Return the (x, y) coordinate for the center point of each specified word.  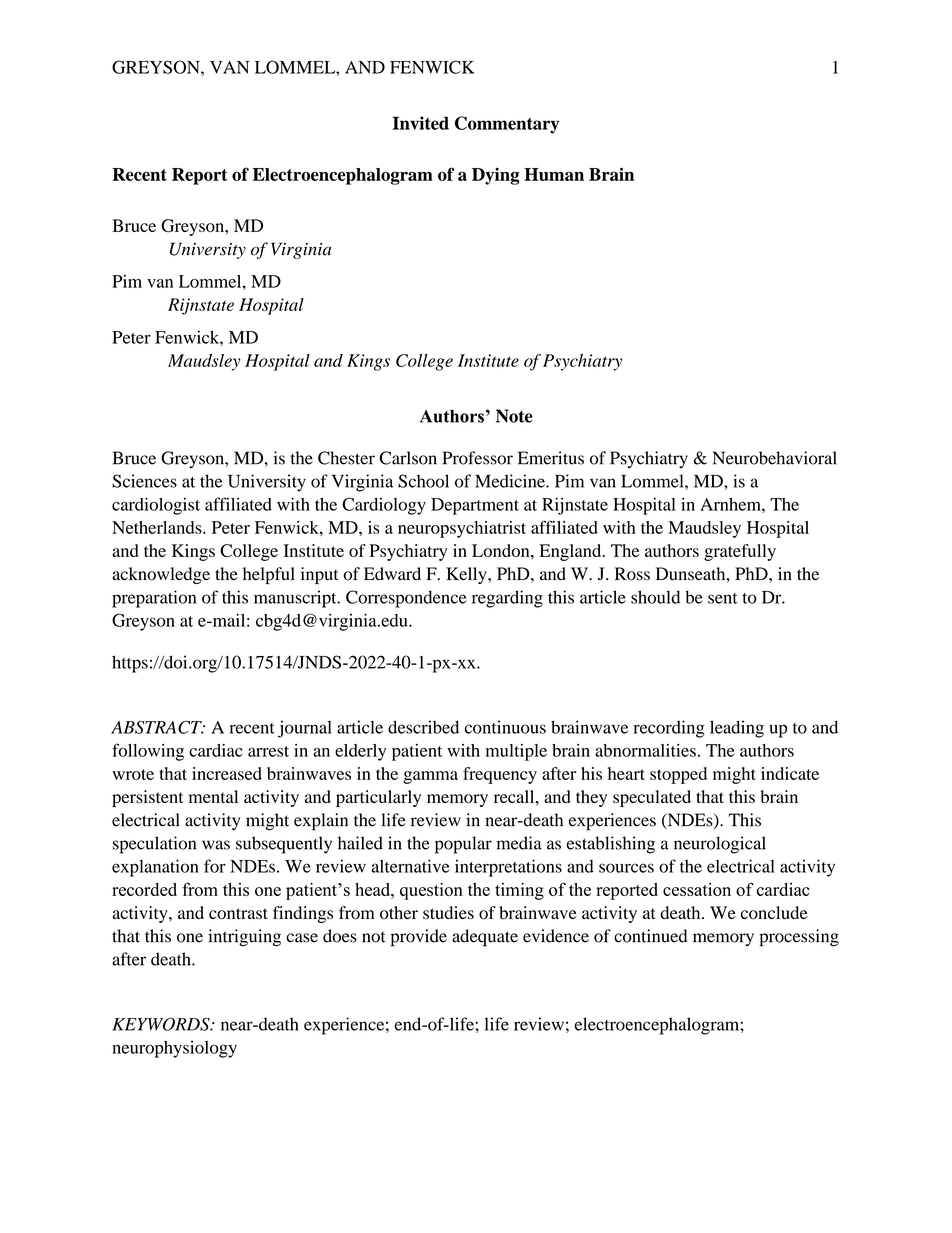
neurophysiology (174, 1049)
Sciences (144, 481)
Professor (478, 458)
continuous (505, 727)
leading (737, 729)
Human (554, 174)
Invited (421, 123)
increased (227, 773)
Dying (496, 176)
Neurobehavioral (775, 458)
